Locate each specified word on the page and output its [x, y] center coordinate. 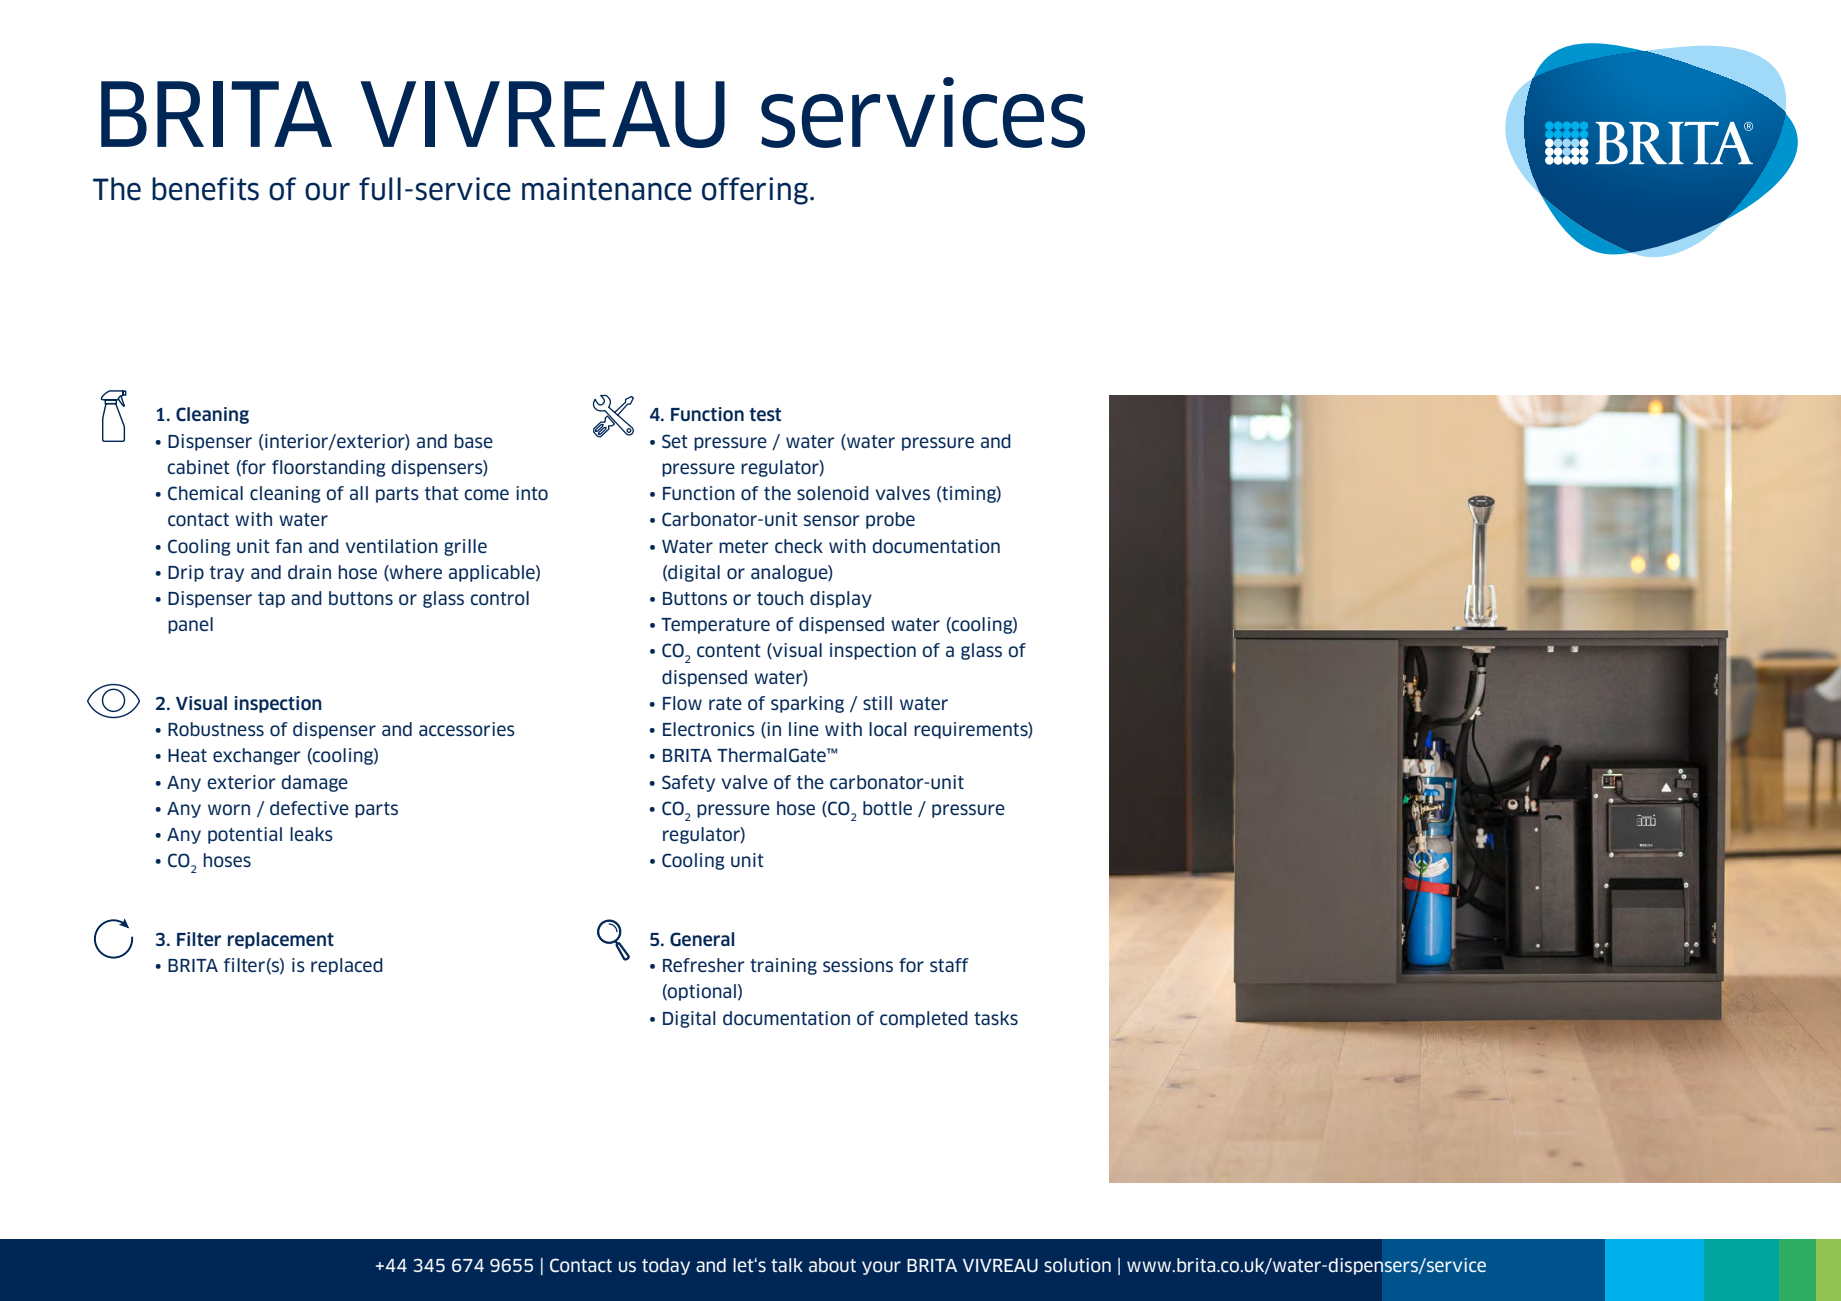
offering [756, 191]
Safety [688, 783]
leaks [311, 834]
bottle [887, 808]
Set [675, 441]
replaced [347, 966]
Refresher [704, 965]
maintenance [607, 189]
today [666, 1266]
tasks [996, 1018]
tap [271, 600]
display [841, 599]
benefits [205, 189]
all [359, 493]
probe [890, 520]
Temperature [715, 626]
